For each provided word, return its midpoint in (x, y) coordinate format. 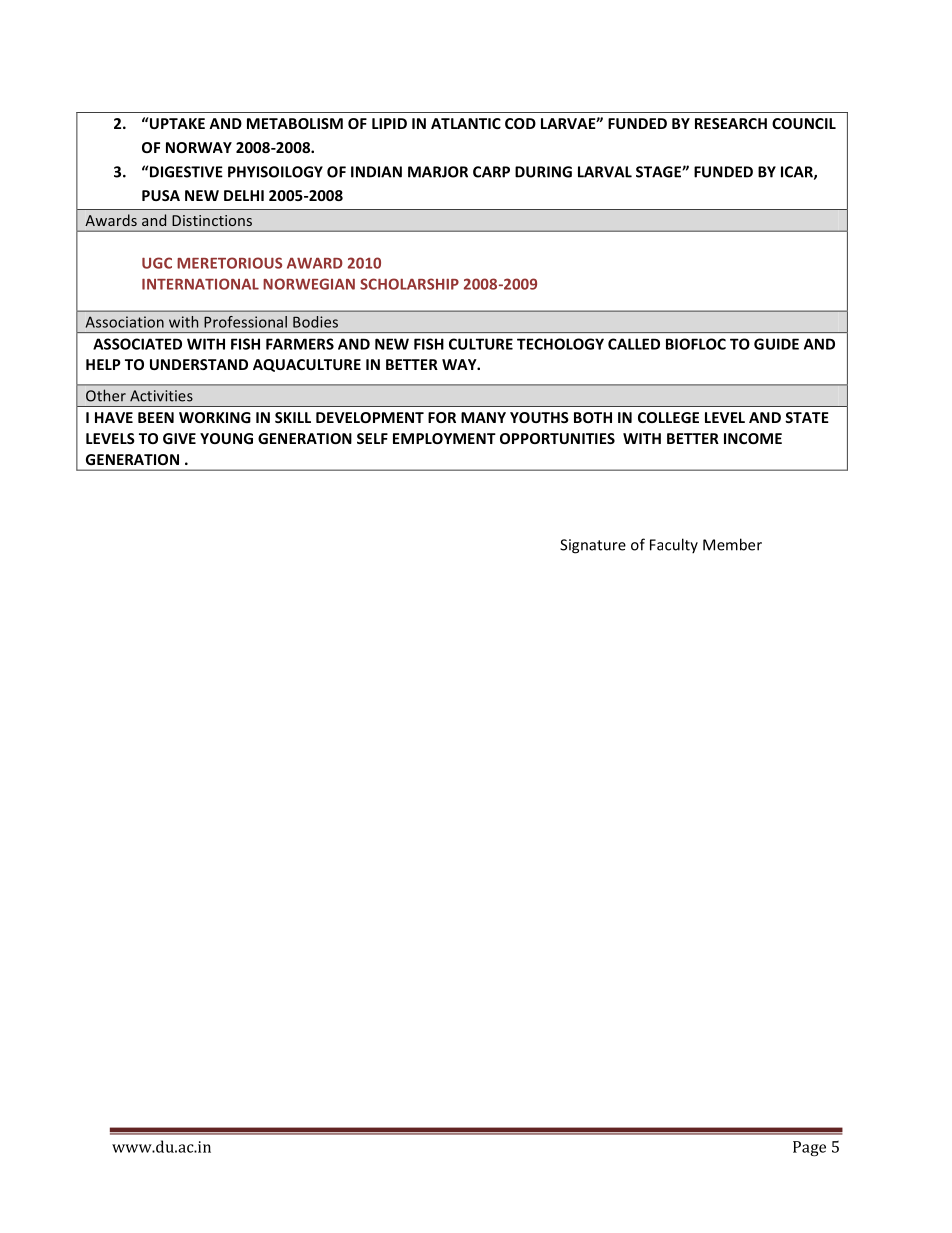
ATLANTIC (466, 123)
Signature (593, 546)
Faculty (674, 545)
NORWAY (199, 147)
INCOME (753, 438)
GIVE (179, 438)
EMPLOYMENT (444, 438)
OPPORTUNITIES (557, 438)
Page (809, 1148)
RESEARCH (731, 123)
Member (732, 544)
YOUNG (226, 438)
